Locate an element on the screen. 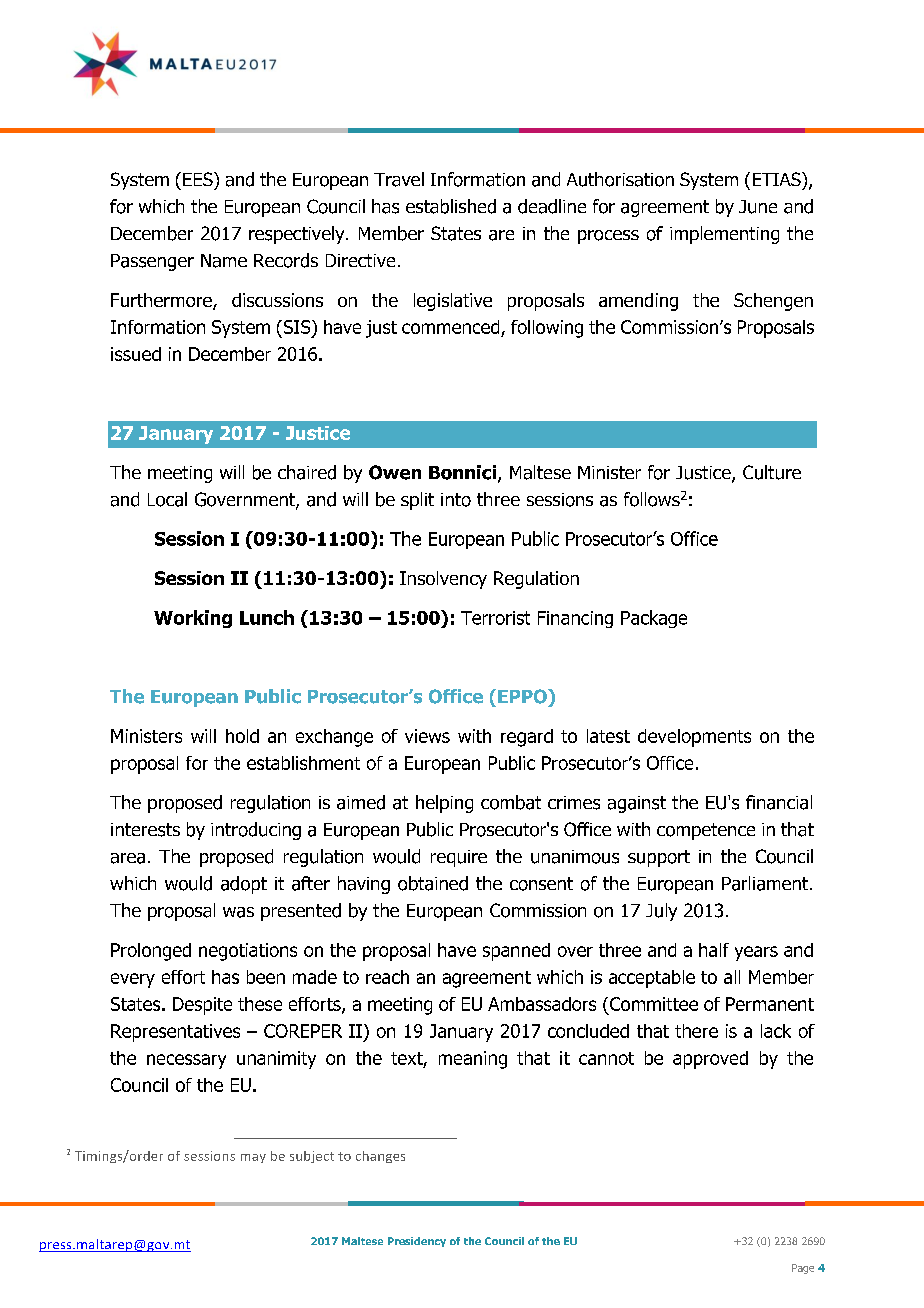 The width and height of the screenshot is (924, 1308). established is located at coordinates (451, 206).
